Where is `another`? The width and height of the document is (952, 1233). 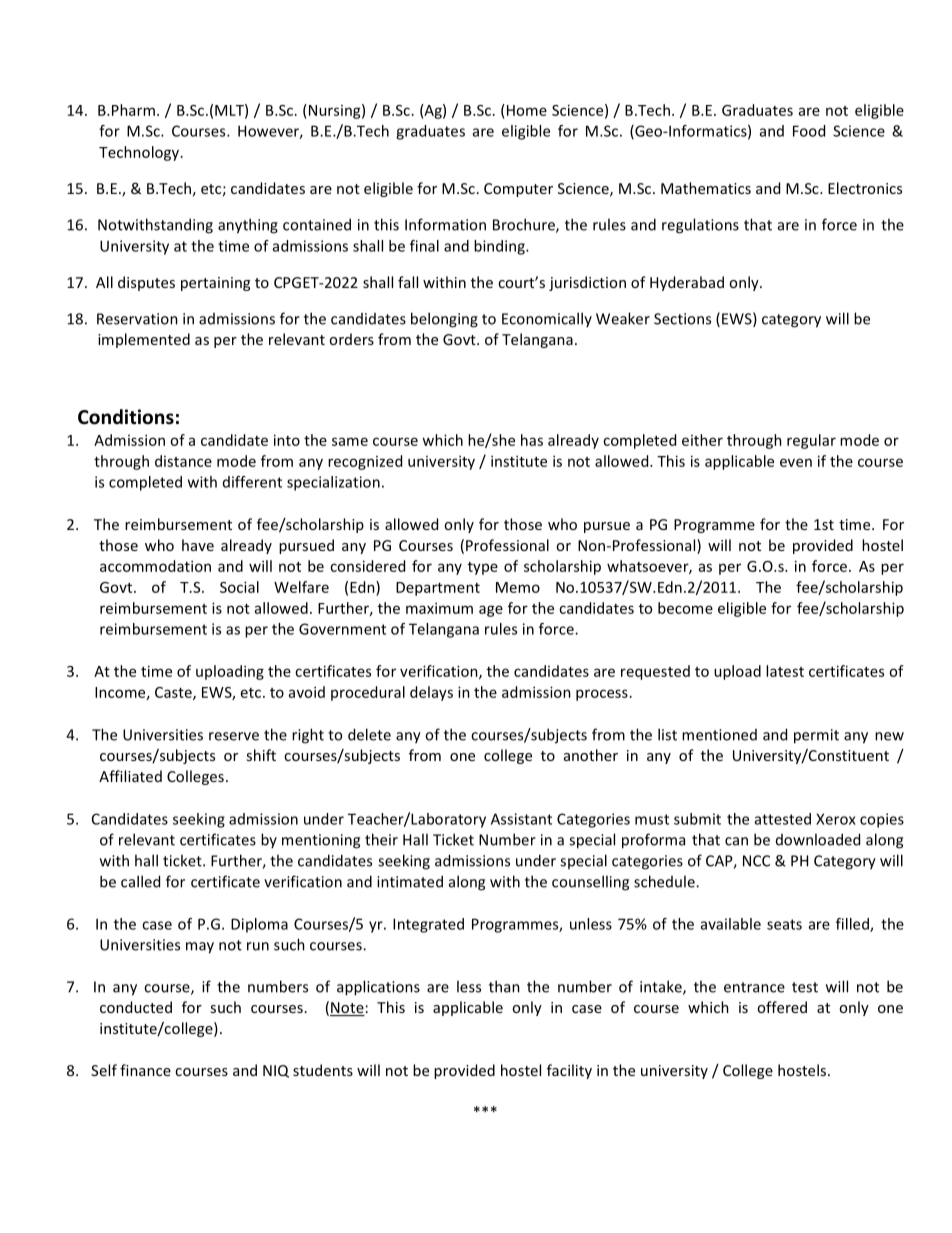 another is located at coordinates (591, 755).
